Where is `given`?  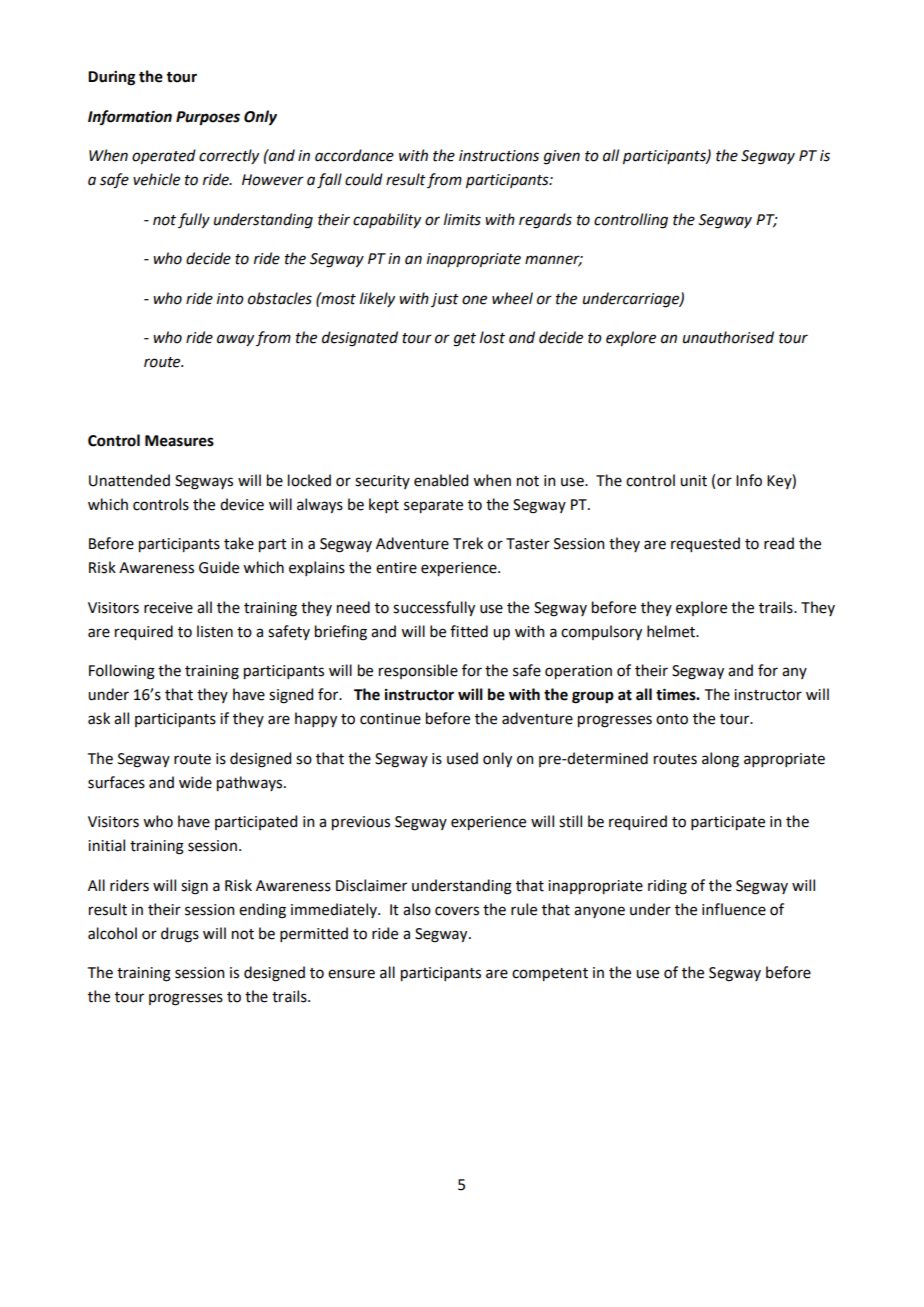
given is located at coordinates (562, 157).
